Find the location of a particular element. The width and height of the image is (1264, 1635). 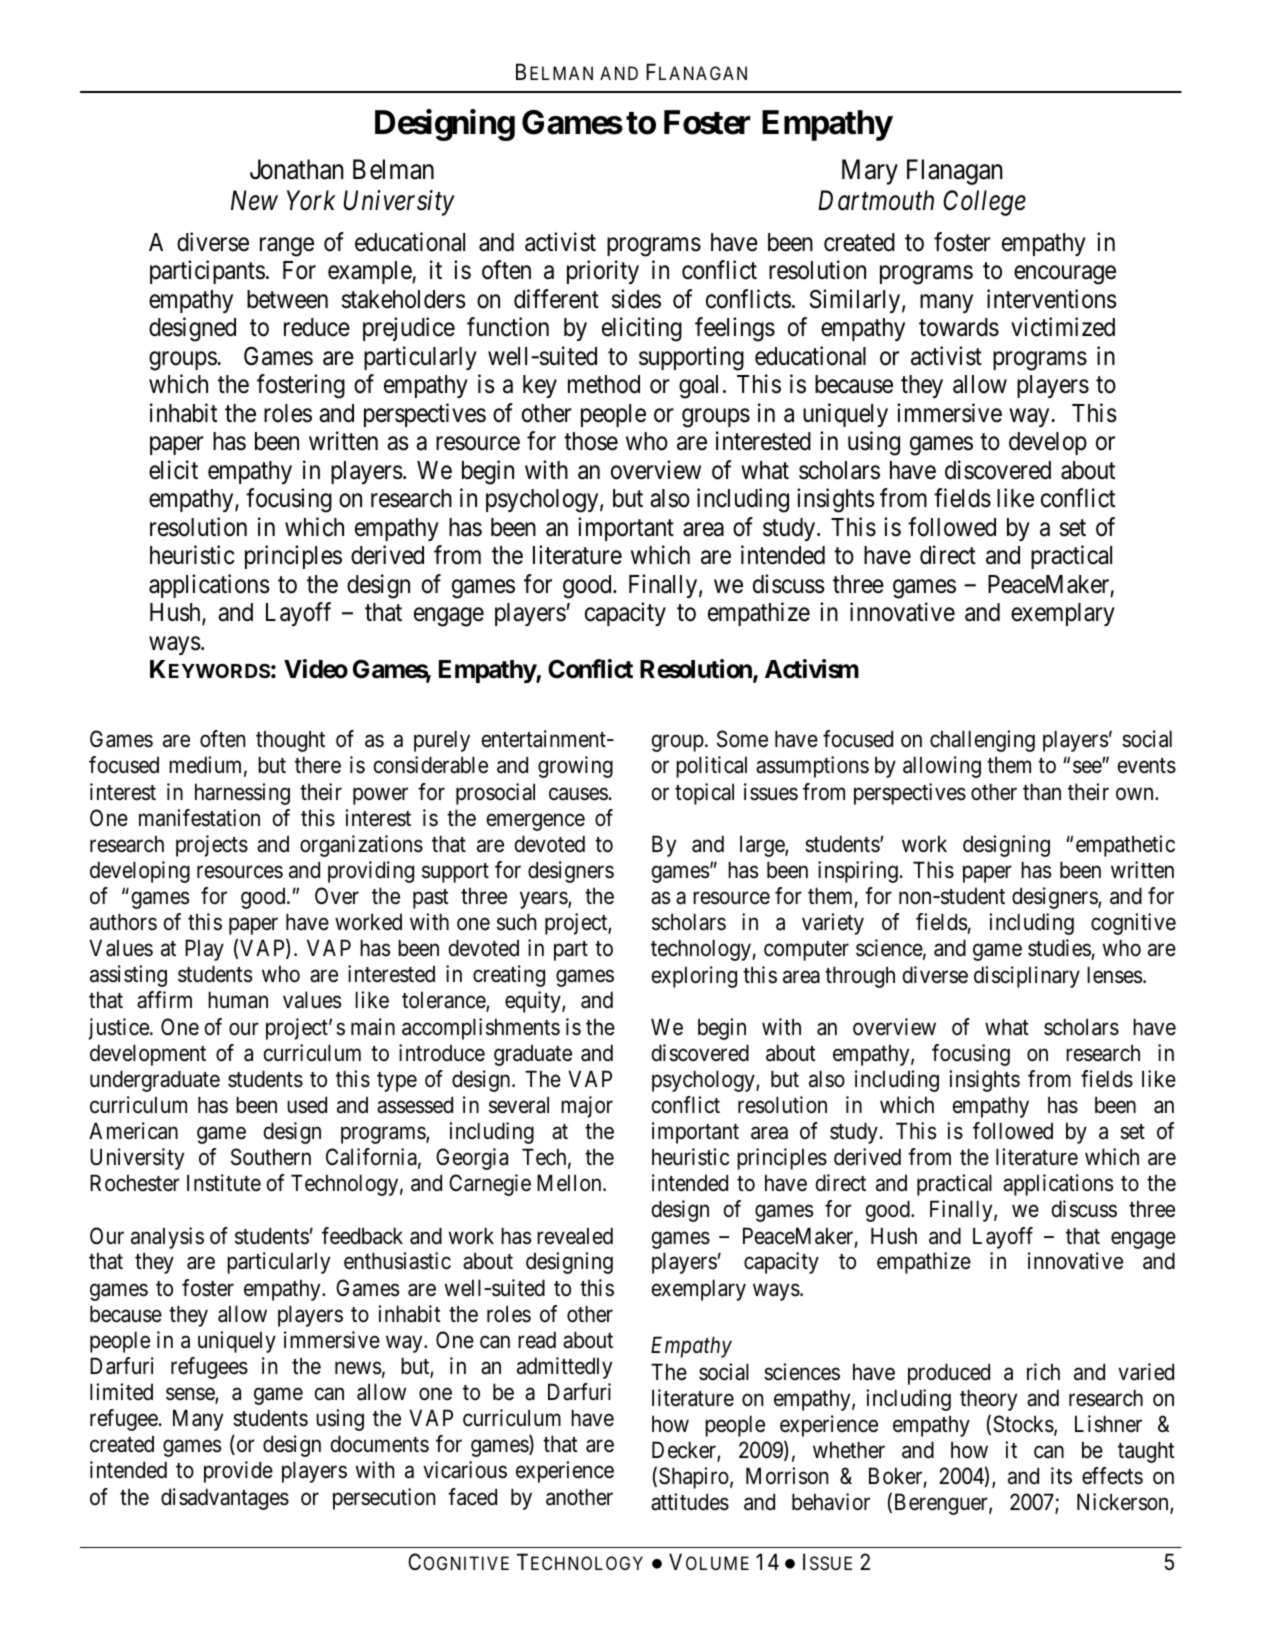

range is located at coordinates (287, 247).
